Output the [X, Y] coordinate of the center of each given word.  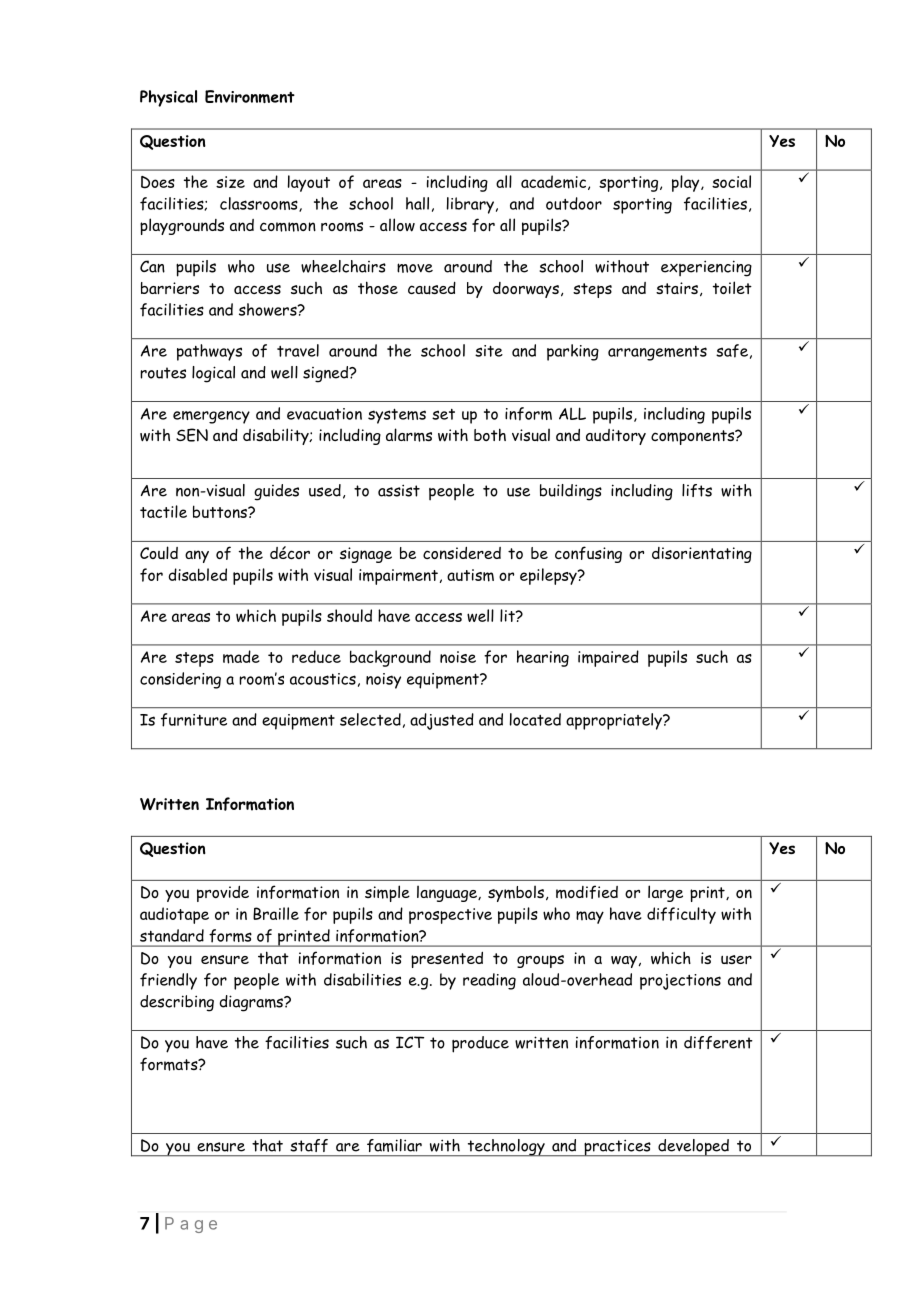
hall [417, 203]
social [731, 181]
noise [458, 657]
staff [309, 1145]
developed [693, 1148]
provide [223, 894]
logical [213, 374]
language [448, 893]
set [443, 414]
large [665, 893]
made [241, 657]
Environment [250, 96]
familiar [394, 1145]
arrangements [657, 353]
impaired [608, 658]
